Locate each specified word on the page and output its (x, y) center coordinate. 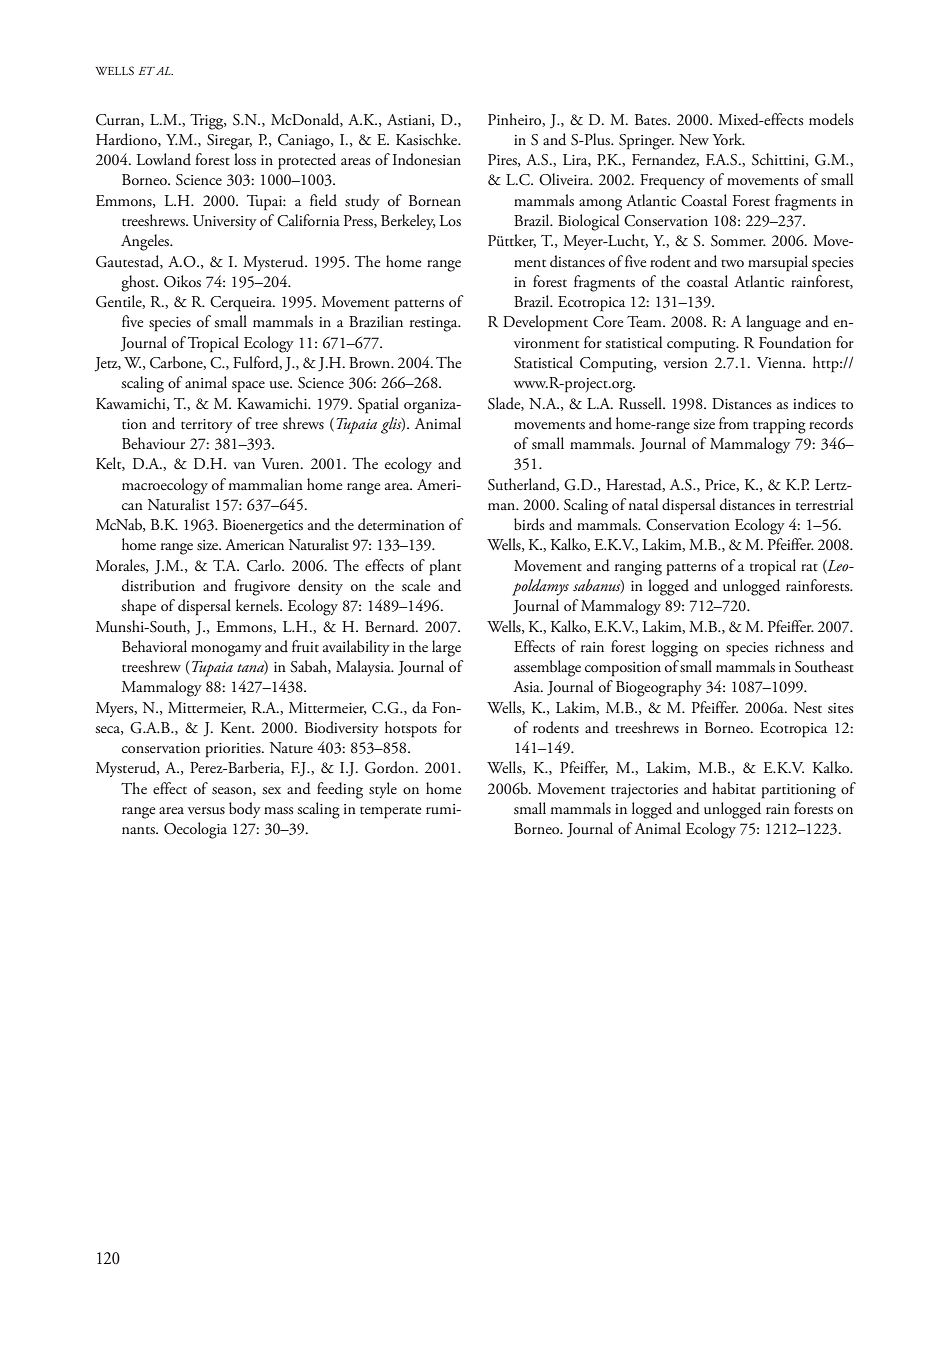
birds (529, 524)
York (728, 139)
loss (245, 159)
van (244, 465)
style (383, 790)
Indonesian (427, 159)
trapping (779, 426)
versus (206, 811)
